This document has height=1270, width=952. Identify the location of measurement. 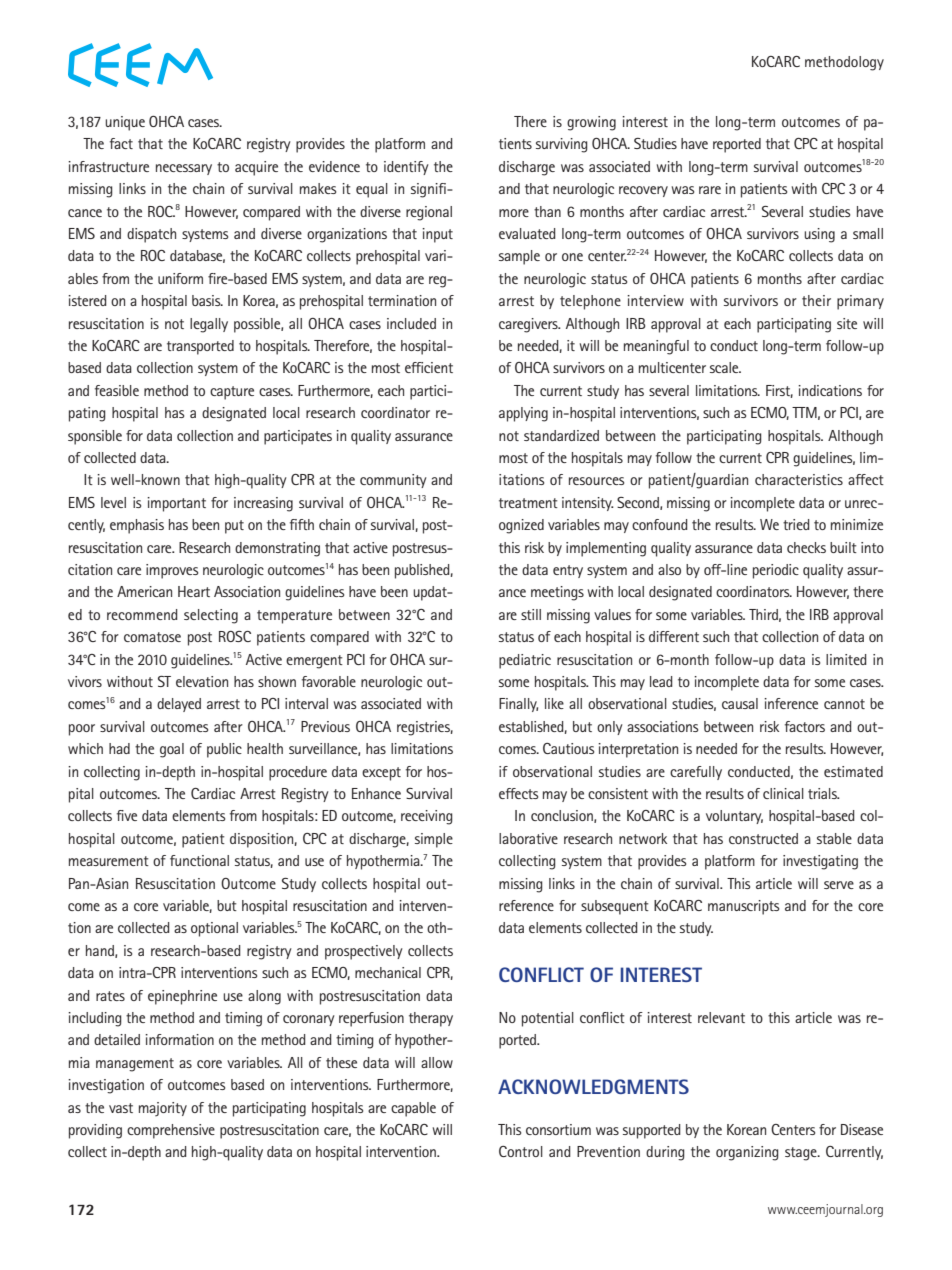
(109, 861).
